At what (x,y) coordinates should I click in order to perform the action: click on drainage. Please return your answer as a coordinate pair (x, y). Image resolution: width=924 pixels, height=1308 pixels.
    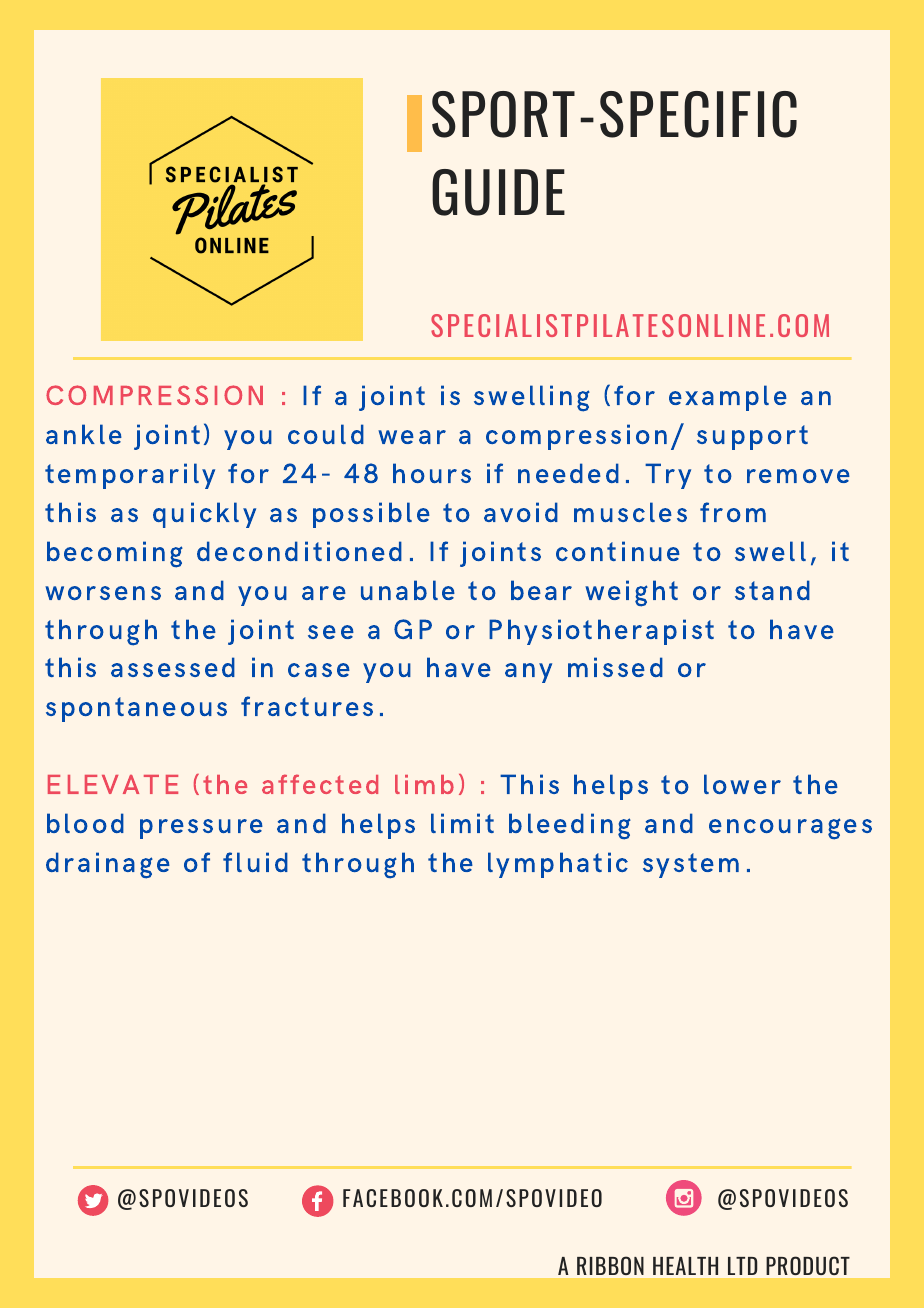
    Looking at the image, I should click on (108, 865).
